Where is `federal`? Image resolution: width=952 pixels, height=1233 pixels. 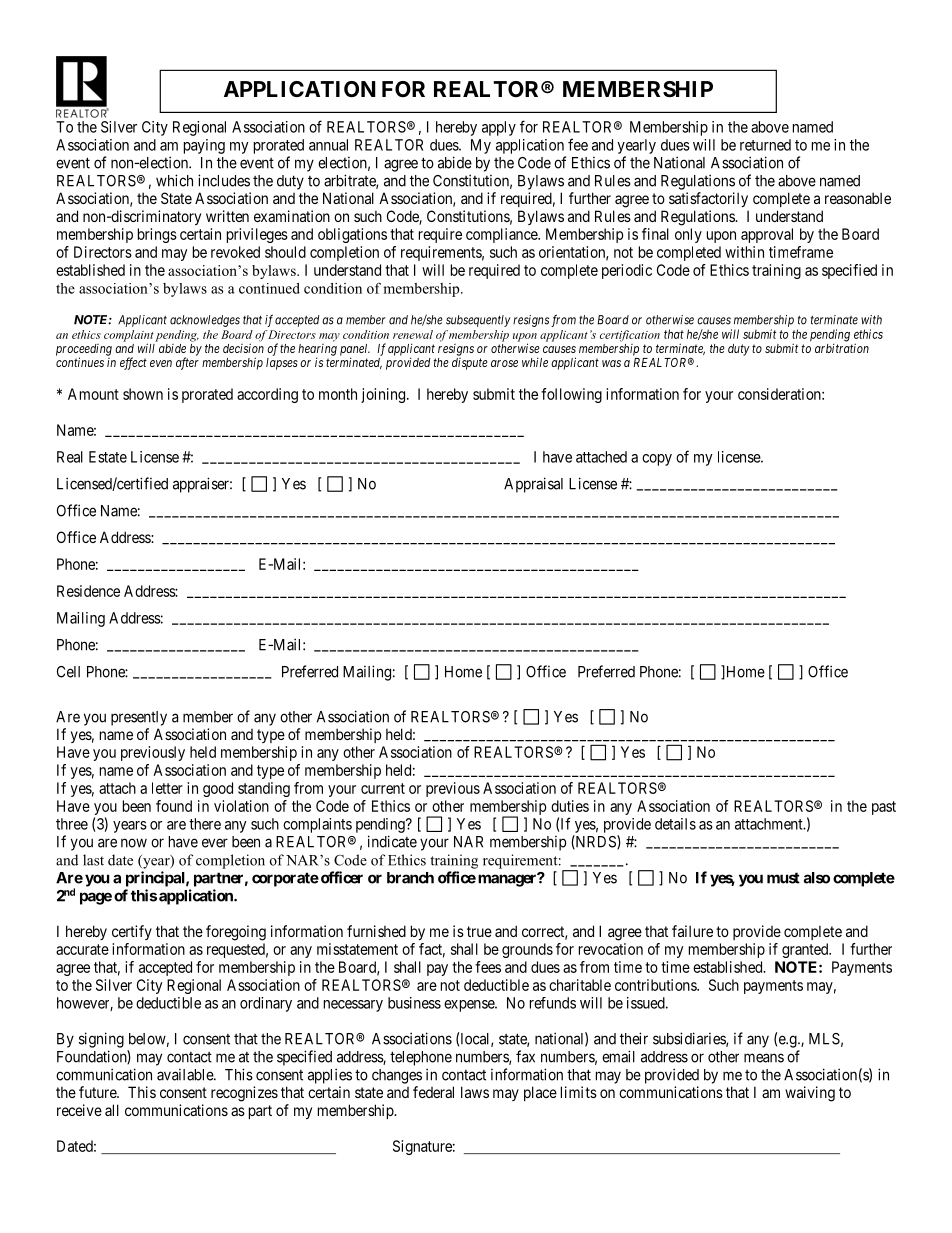 federal is located at coordinates (433, 1092).
